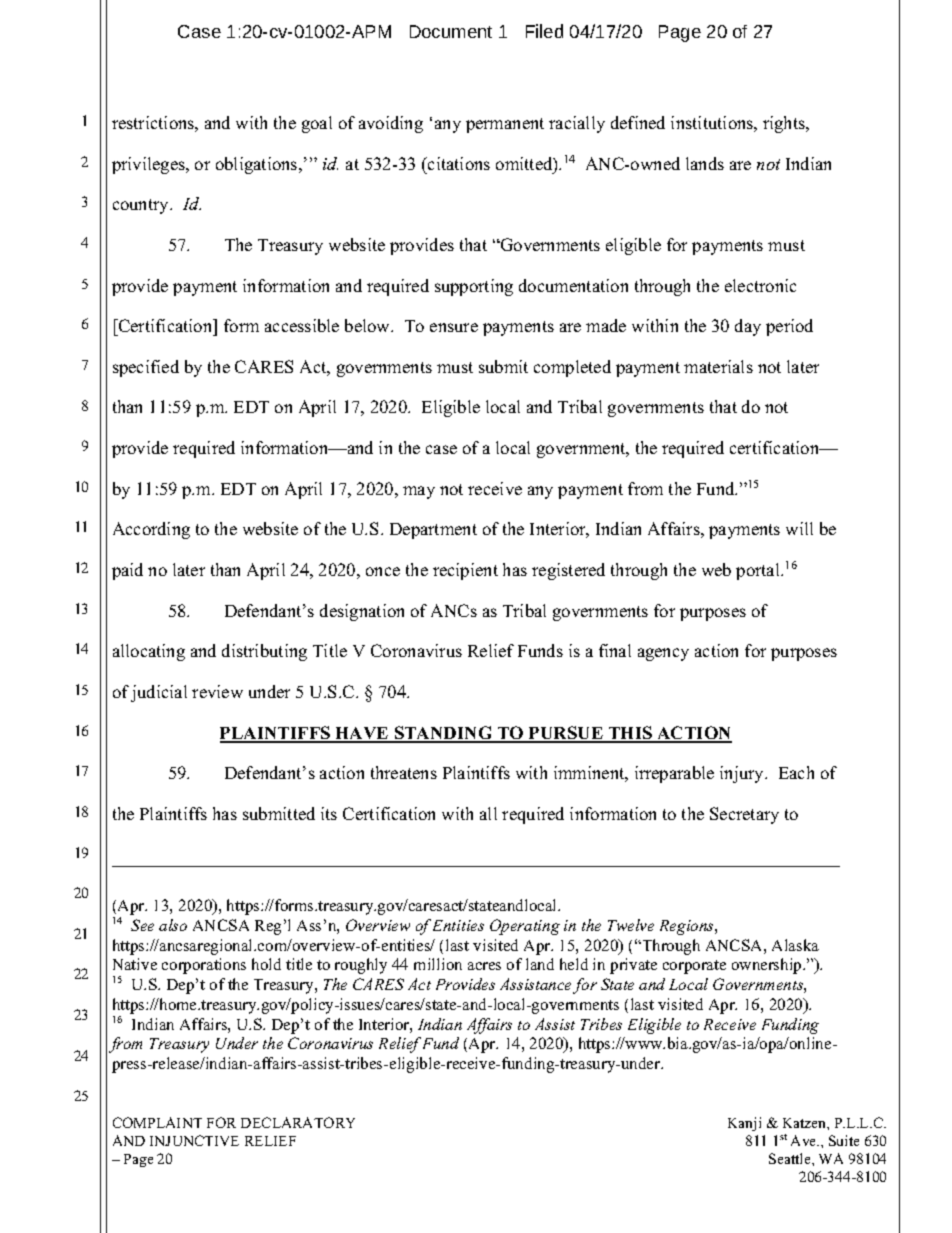  I want to click on rights, so click(785, 124).
